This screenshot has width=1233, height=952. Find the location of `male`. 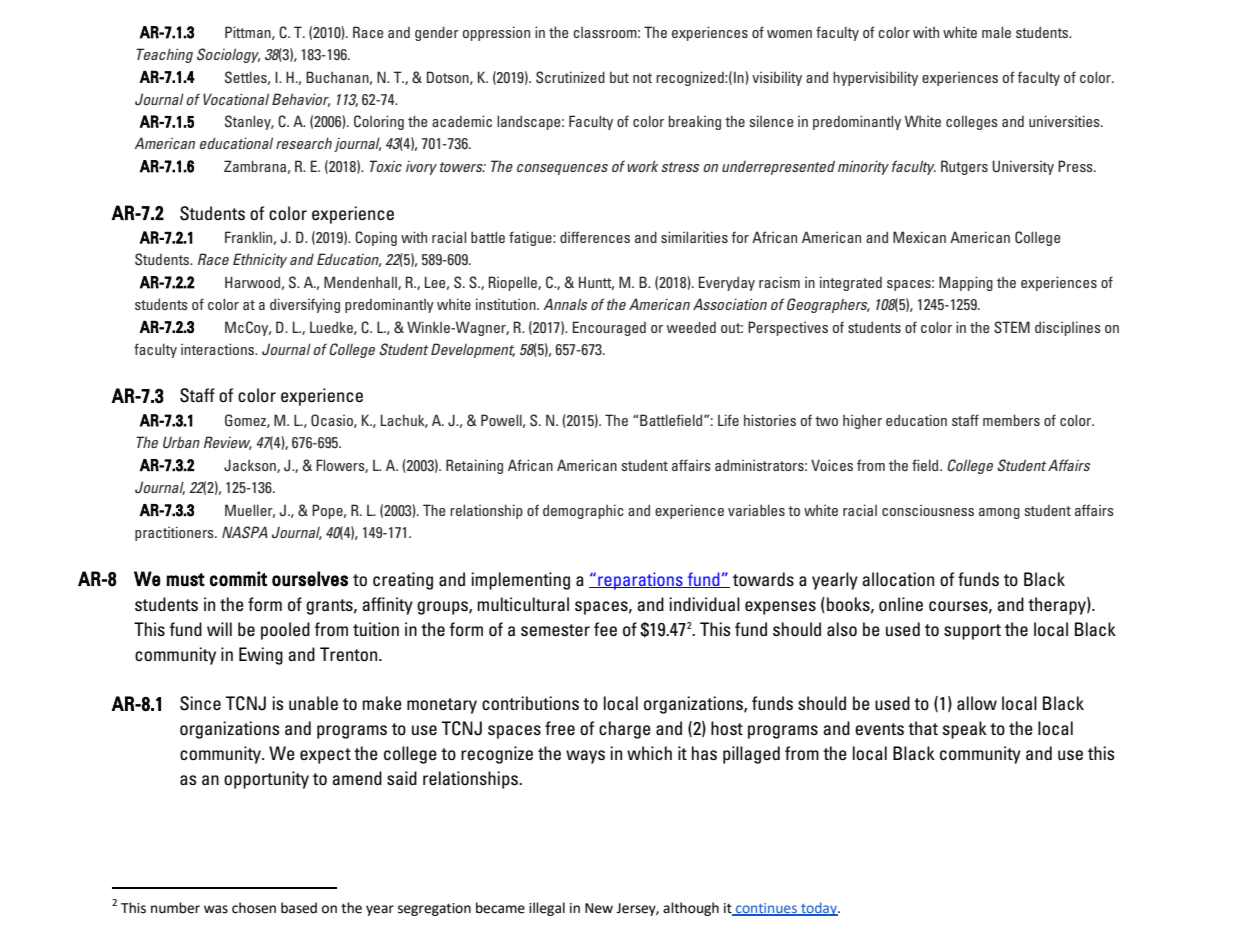

male is located at coordinates (996, 32).
